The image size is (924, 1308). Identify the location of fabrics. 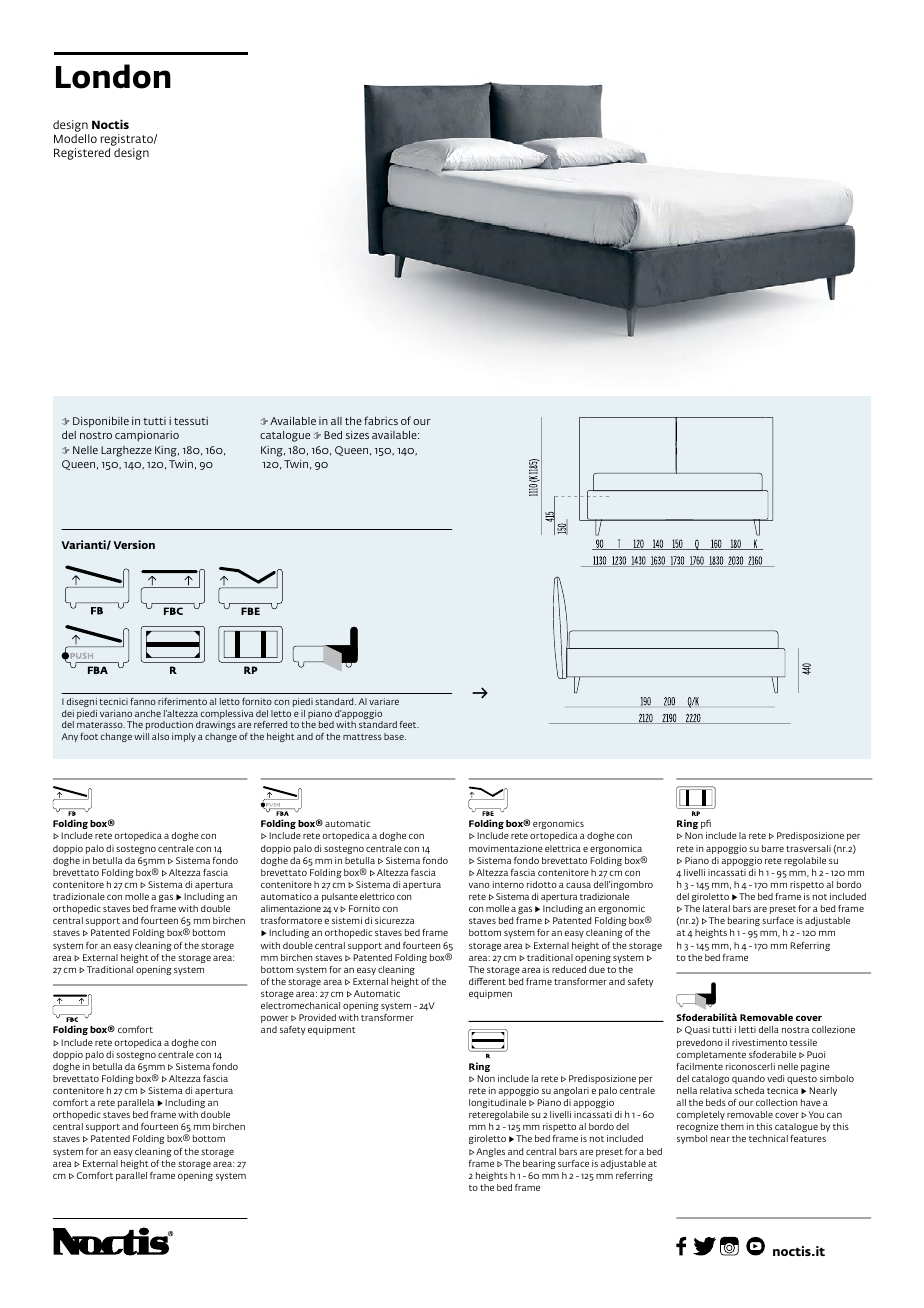
(381, 420).
